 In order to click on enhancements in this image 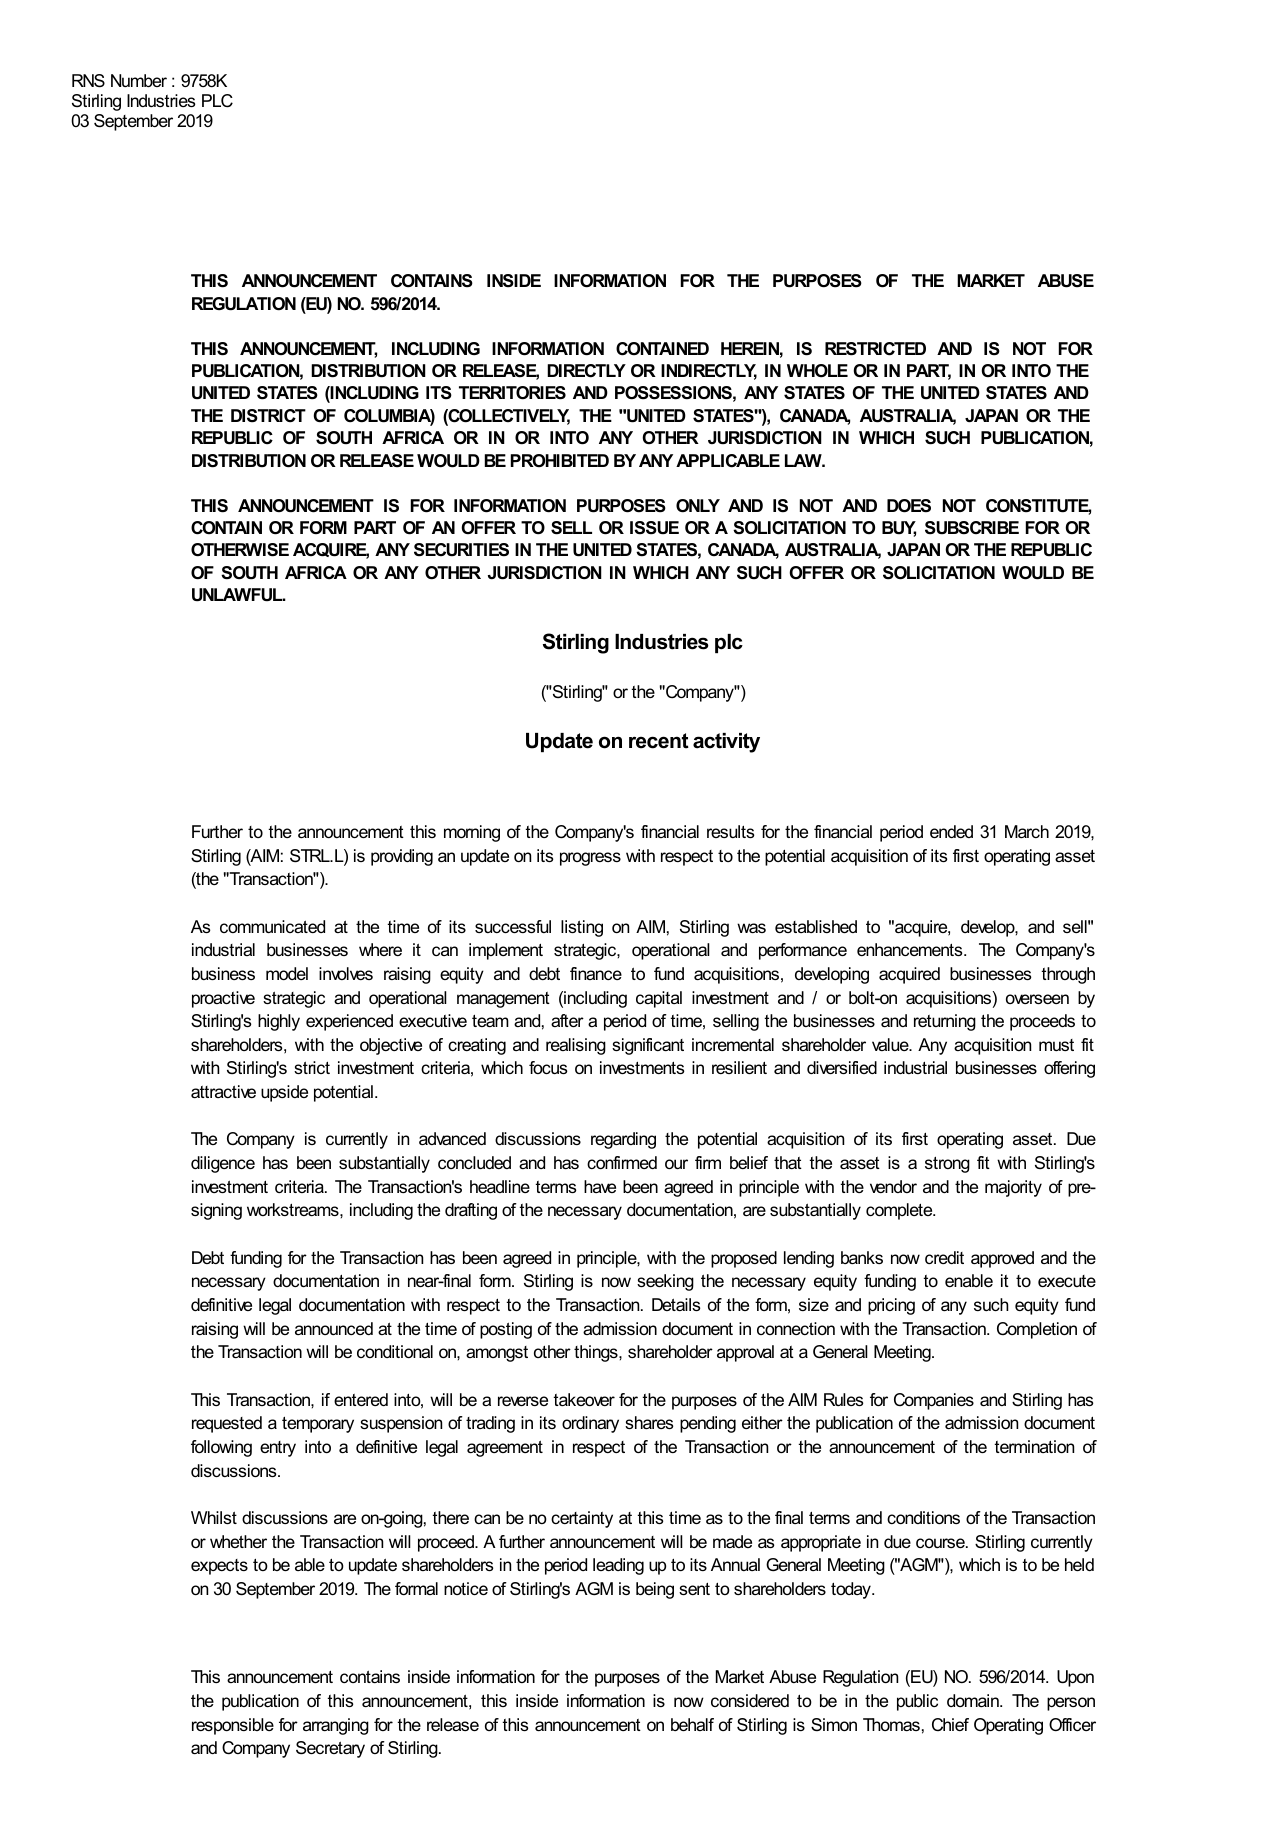, I will do `click(911, 949)`.
